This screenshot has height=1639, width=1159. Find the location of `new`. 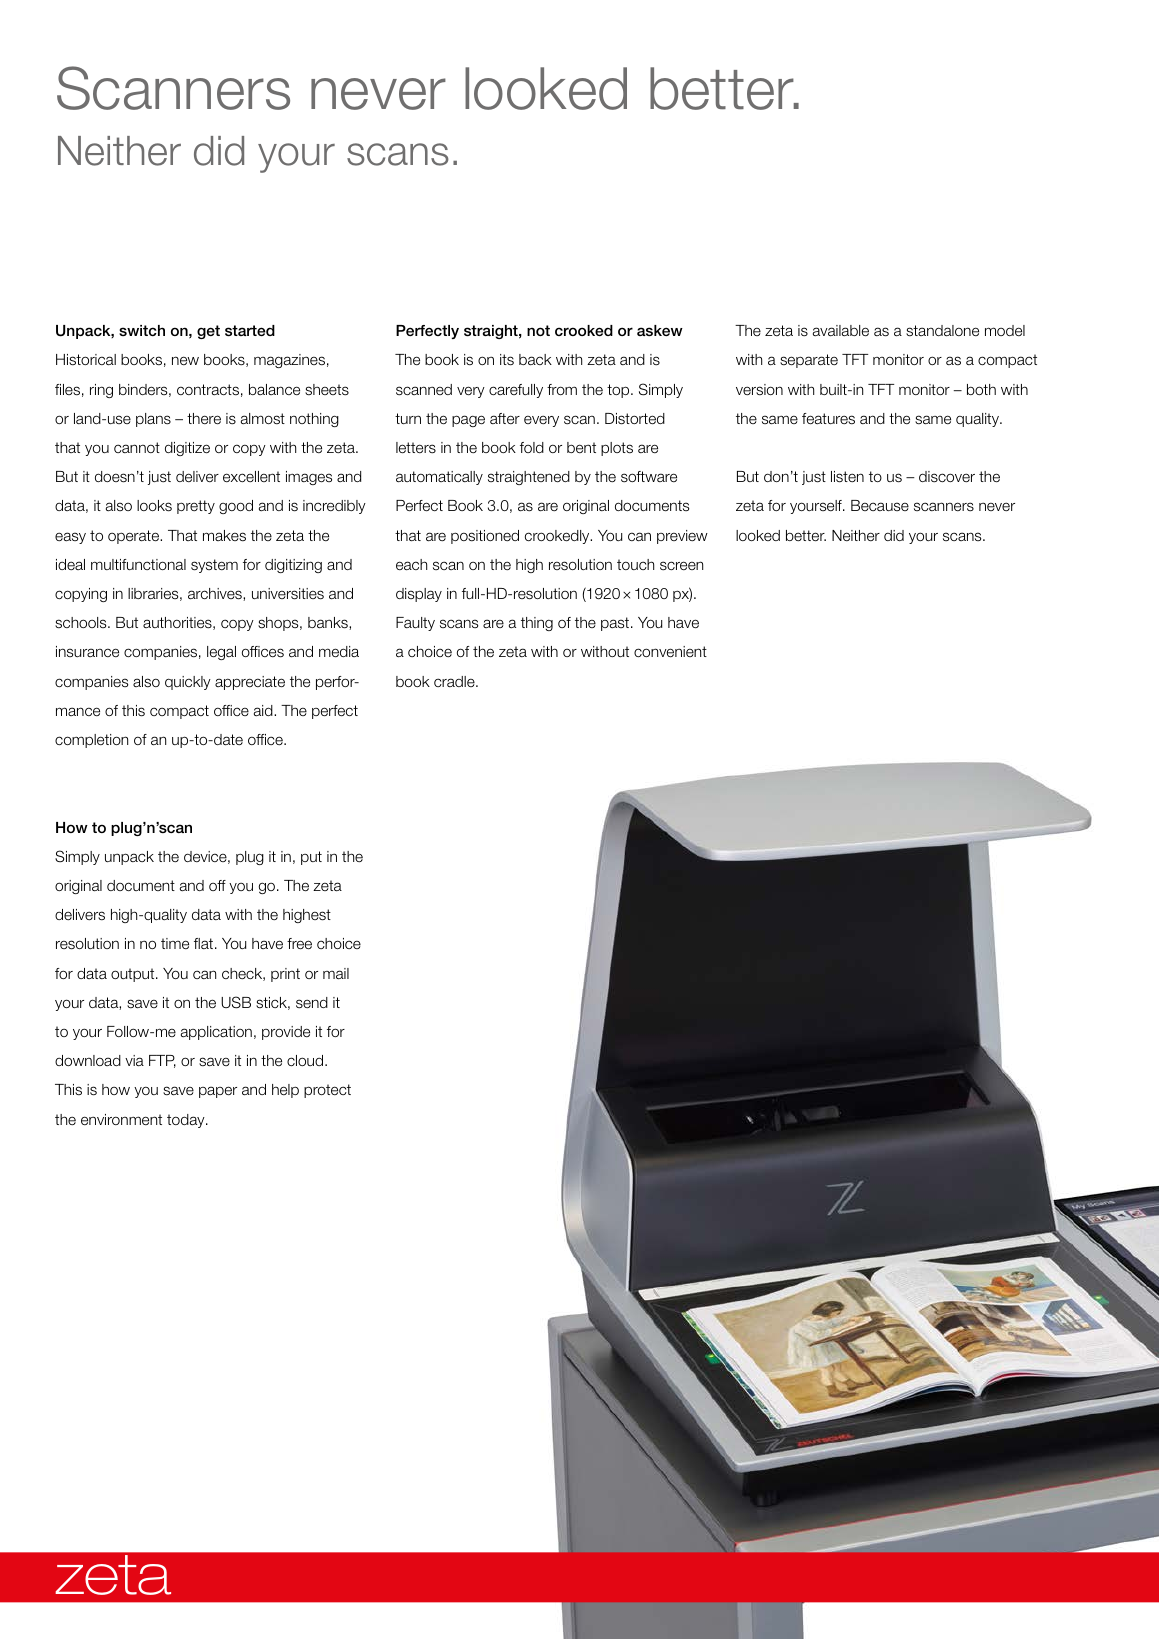

new is located at coordinates (185, 360).
